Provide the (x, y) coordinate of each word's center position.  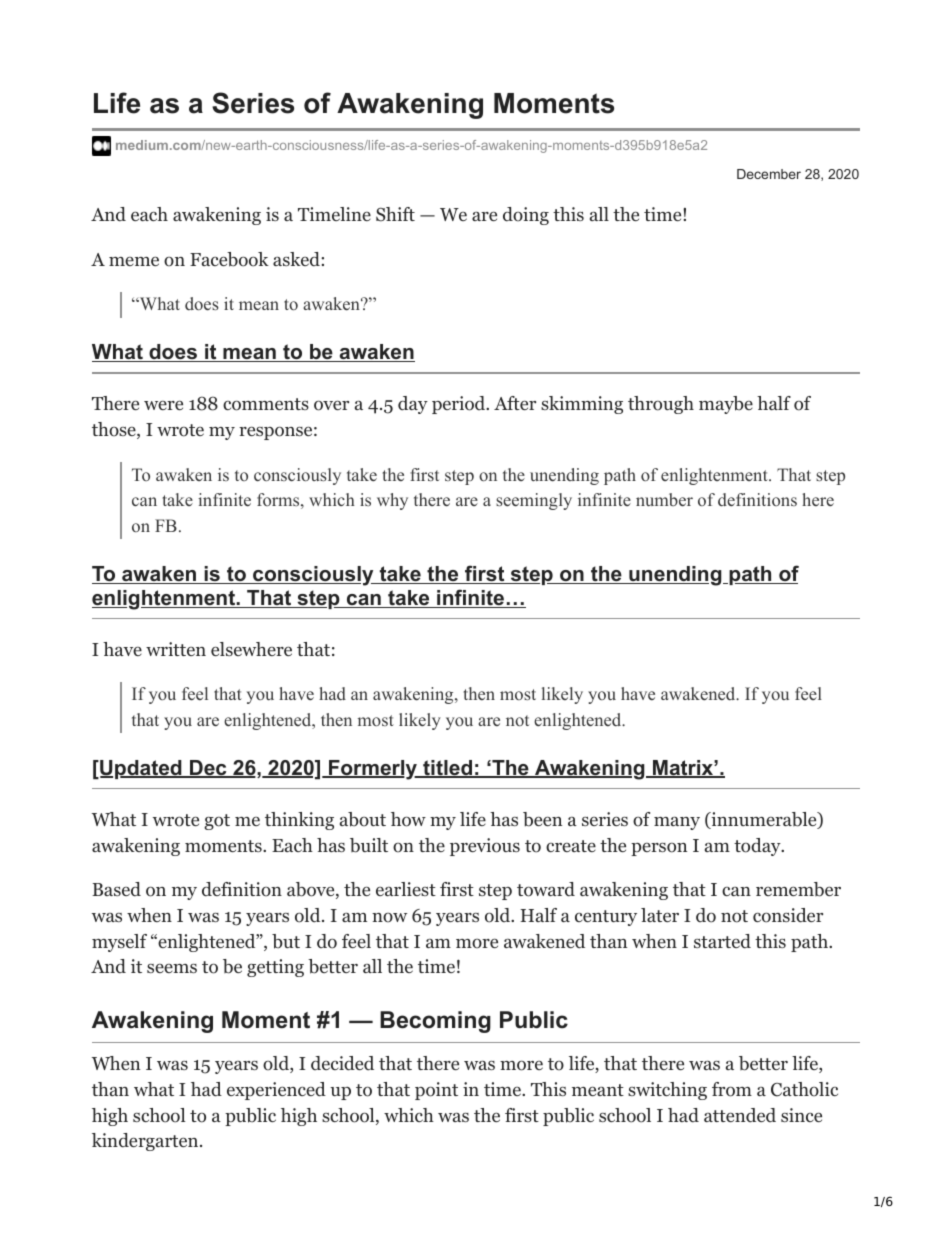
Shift (395, 214)
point (436, 1091)
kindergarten (146, 1142)
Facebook (229, 259)
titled (447, 769)
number (664, 500)
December (769, 174)
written (176, 649)
